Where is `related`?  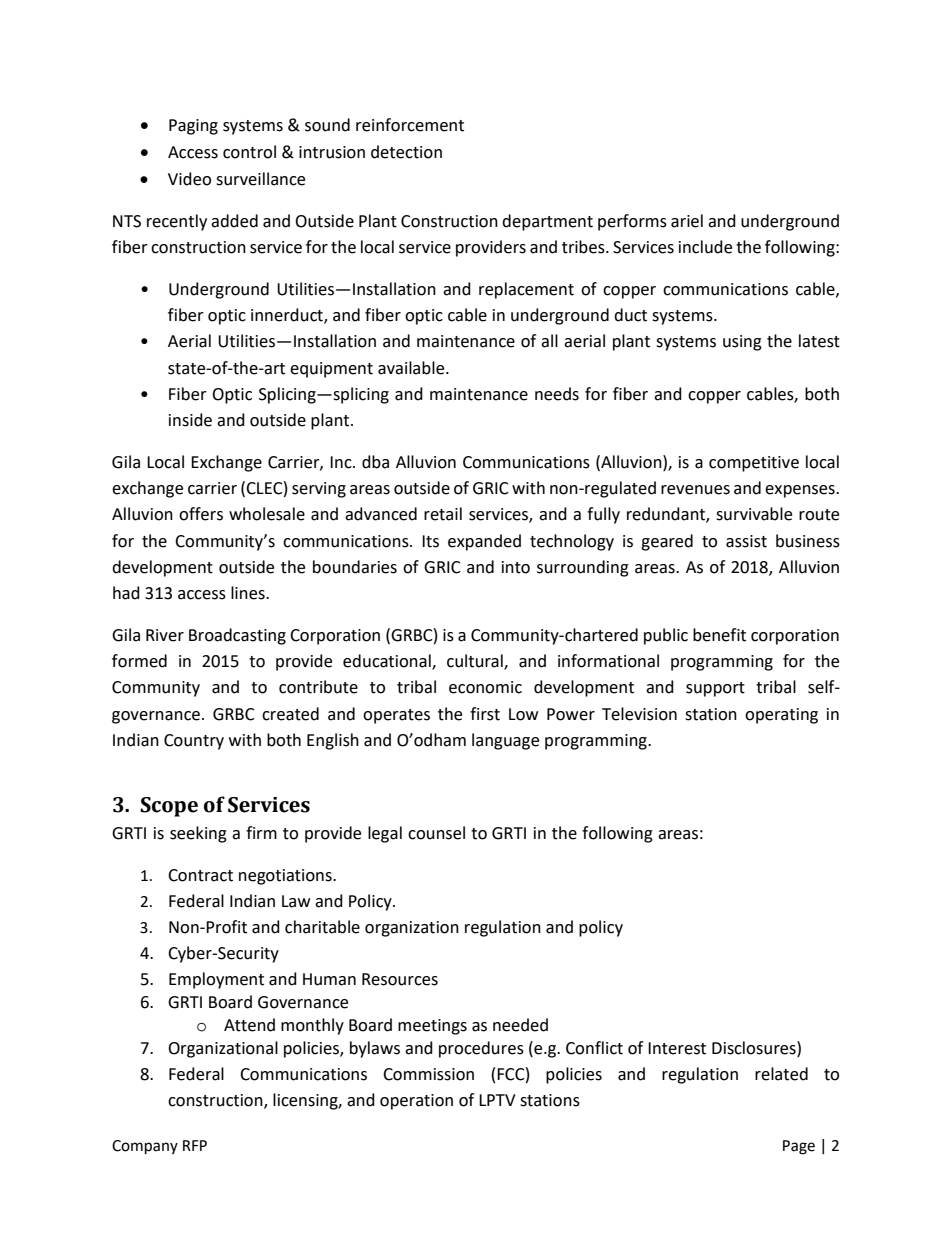
related is located at coordinates (781, 1074).
